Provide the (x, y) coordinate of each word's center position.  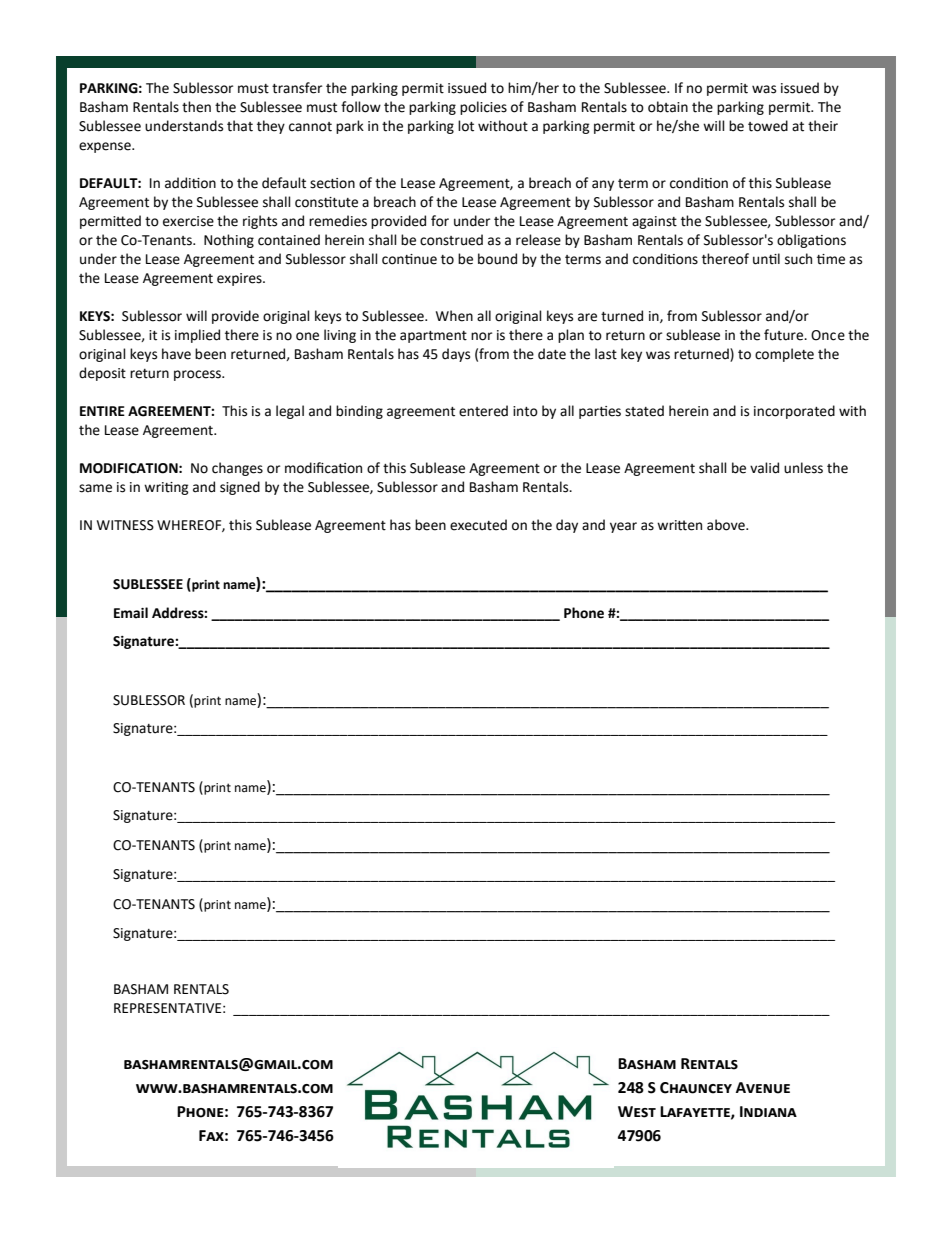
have (176, 354)
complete (784, 355)
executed (478, 525)
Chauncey (696, 1088)
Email (131, 613)
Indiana (768, 1111)
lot (466, 126)
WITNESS (125, 525)
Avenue (763, 1088)
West (637, 1112)
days (456, 355)
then (196, 107)
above (727, 525)
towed (768, 126)
